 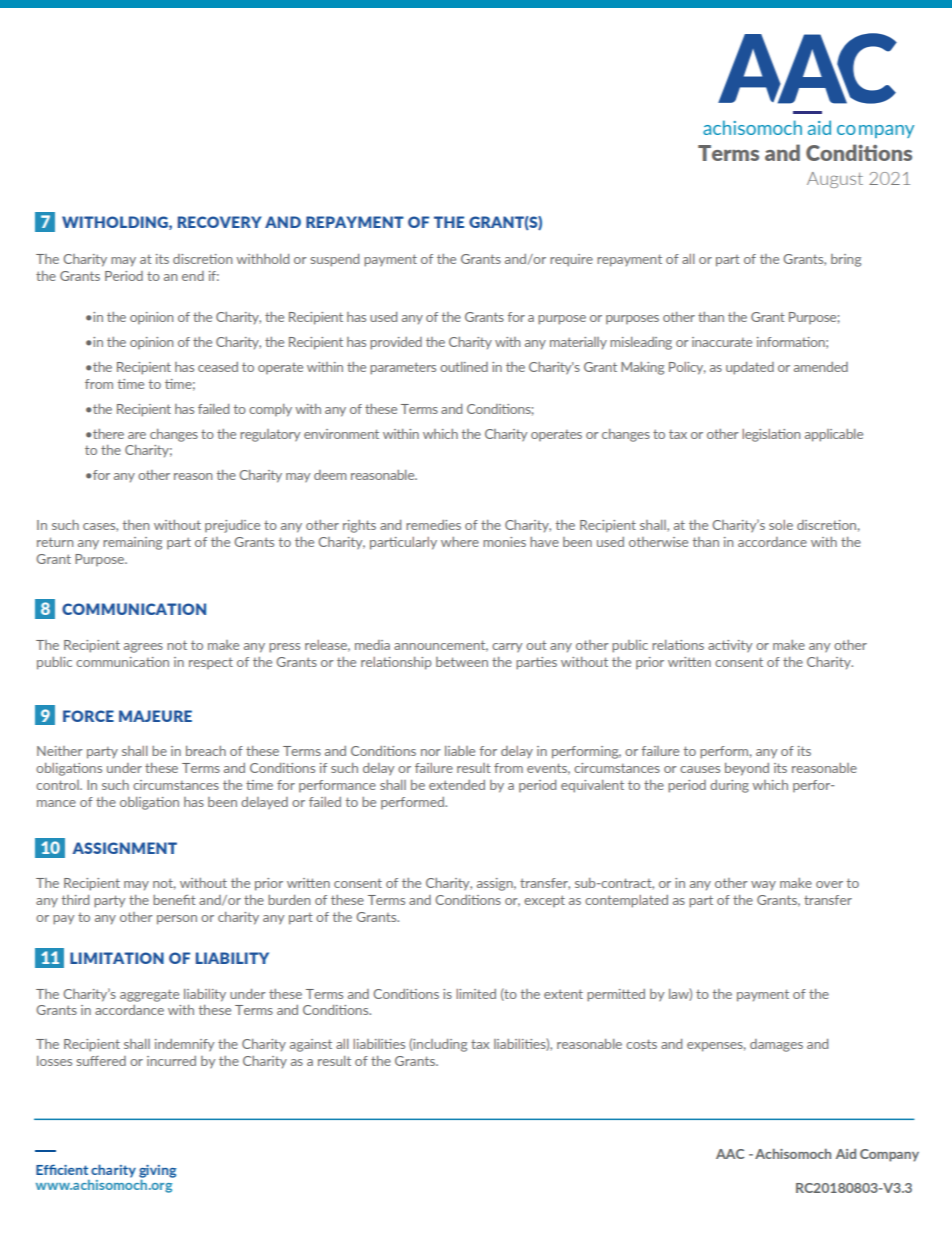 What do you see at coordinates (835, 180) in the screenshot?
I see `August` at bounding box center [835, 180].
